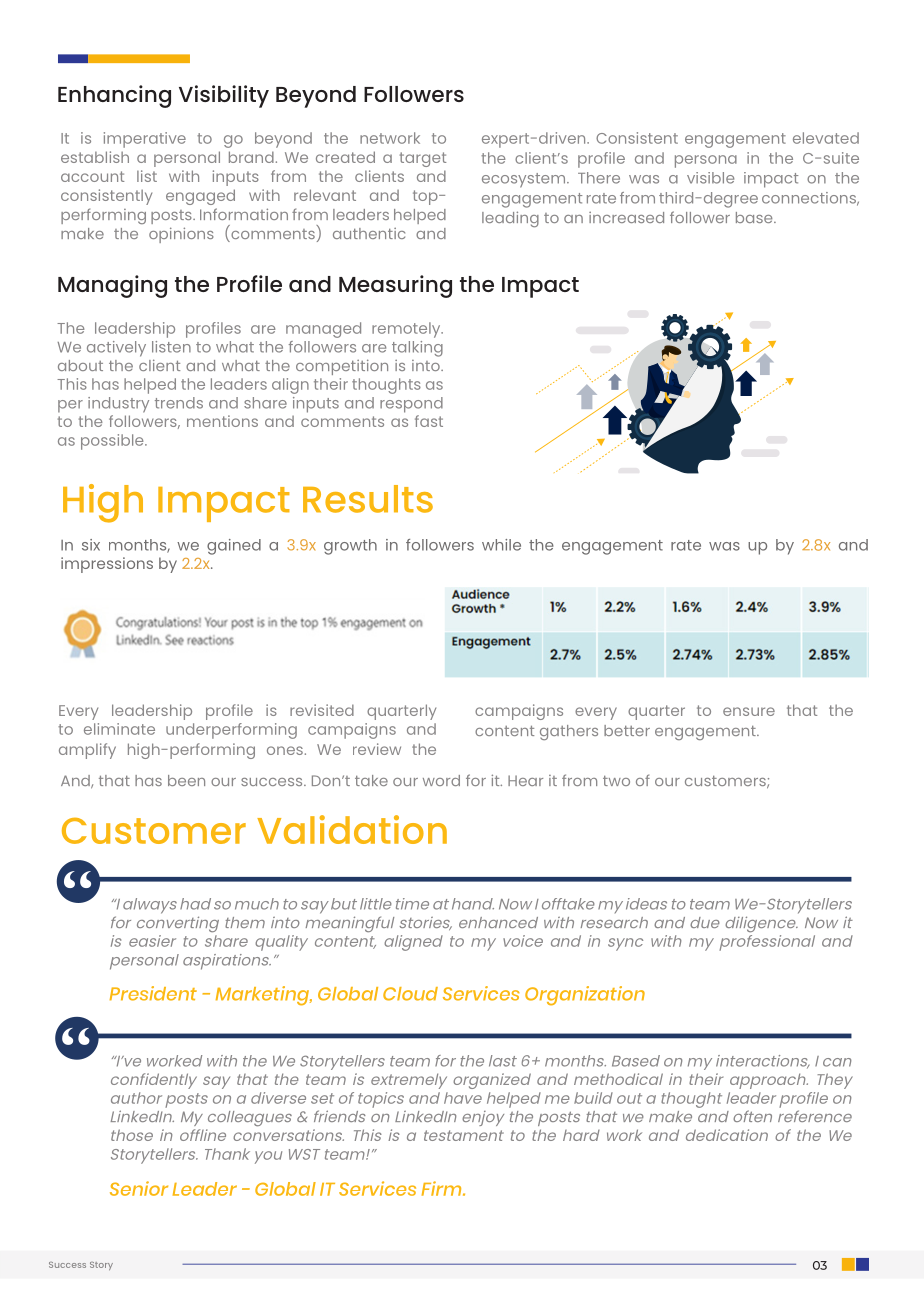 The width and height of the screenshot is (924, 1308). I want to click on while, so click(501, 545).
